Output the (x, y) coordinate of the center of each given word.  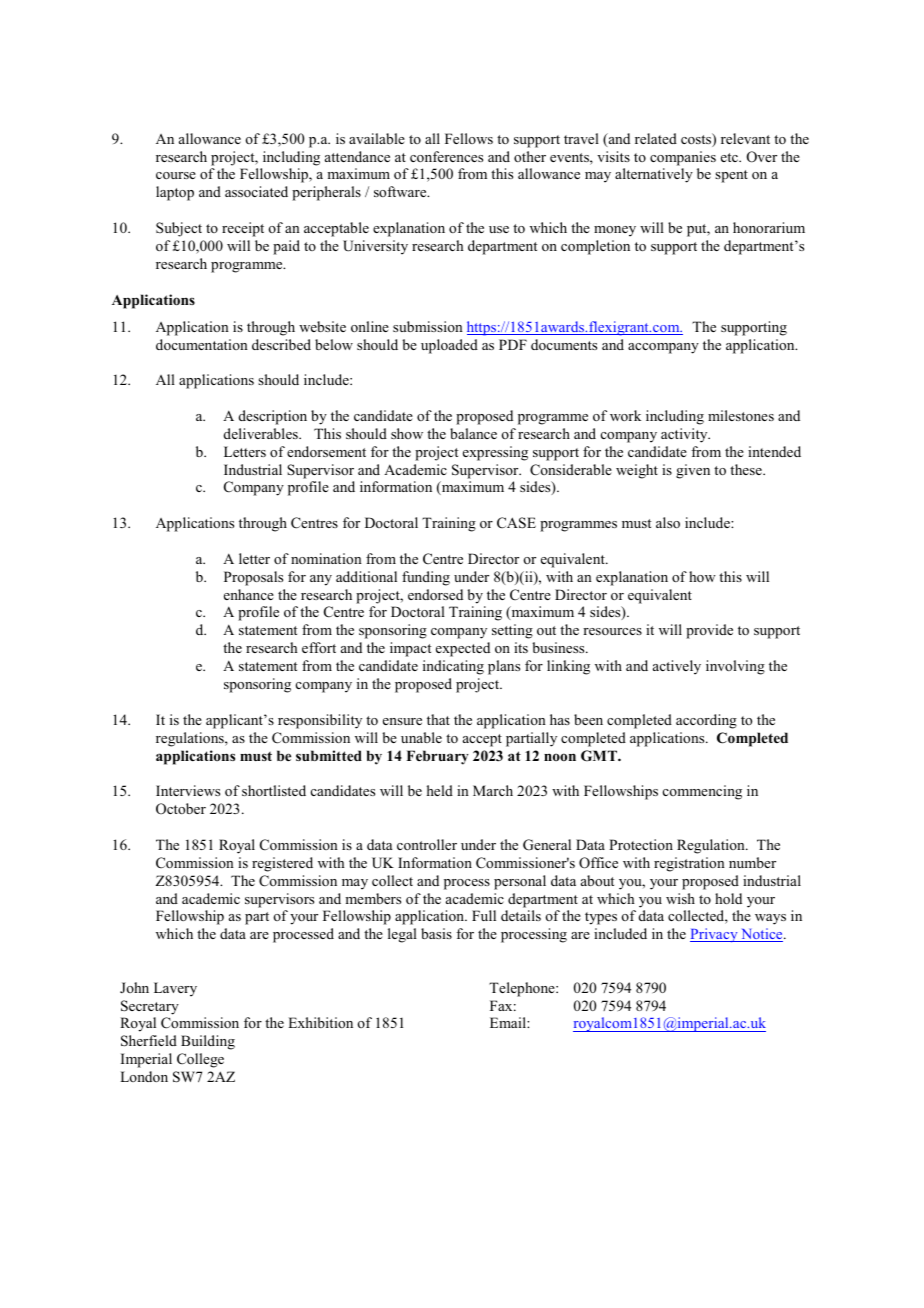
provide (709, 631)
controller (427, 844)
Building (208, 1042)
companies (683, 158)
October (181, 809)
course (176, 175)
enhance (249, 594)
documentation (202, 344)
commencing (702, 792)
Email (509, 1022)
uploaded (449, 346)
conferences (446, 156)
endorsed (435, 594)
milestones (741, 415)
